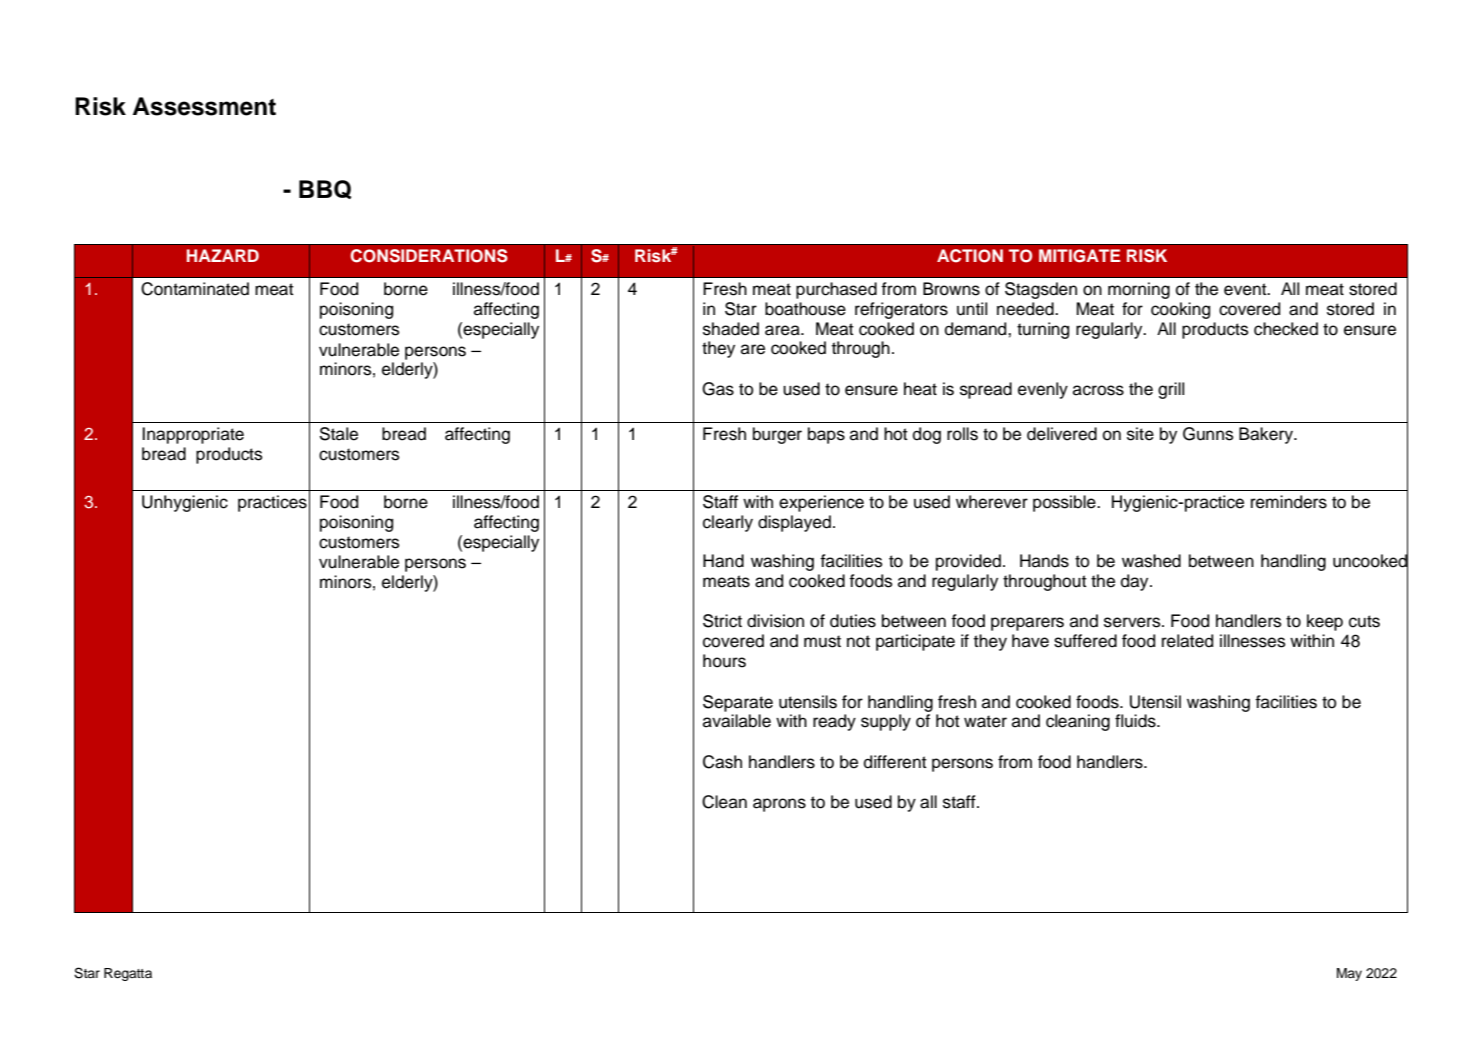 Image resolution: width=1468 pixels, height=1038 pixels. Describe the element at coordinates (1136, 721) in the screenshot. I see `fluids` at that location.
